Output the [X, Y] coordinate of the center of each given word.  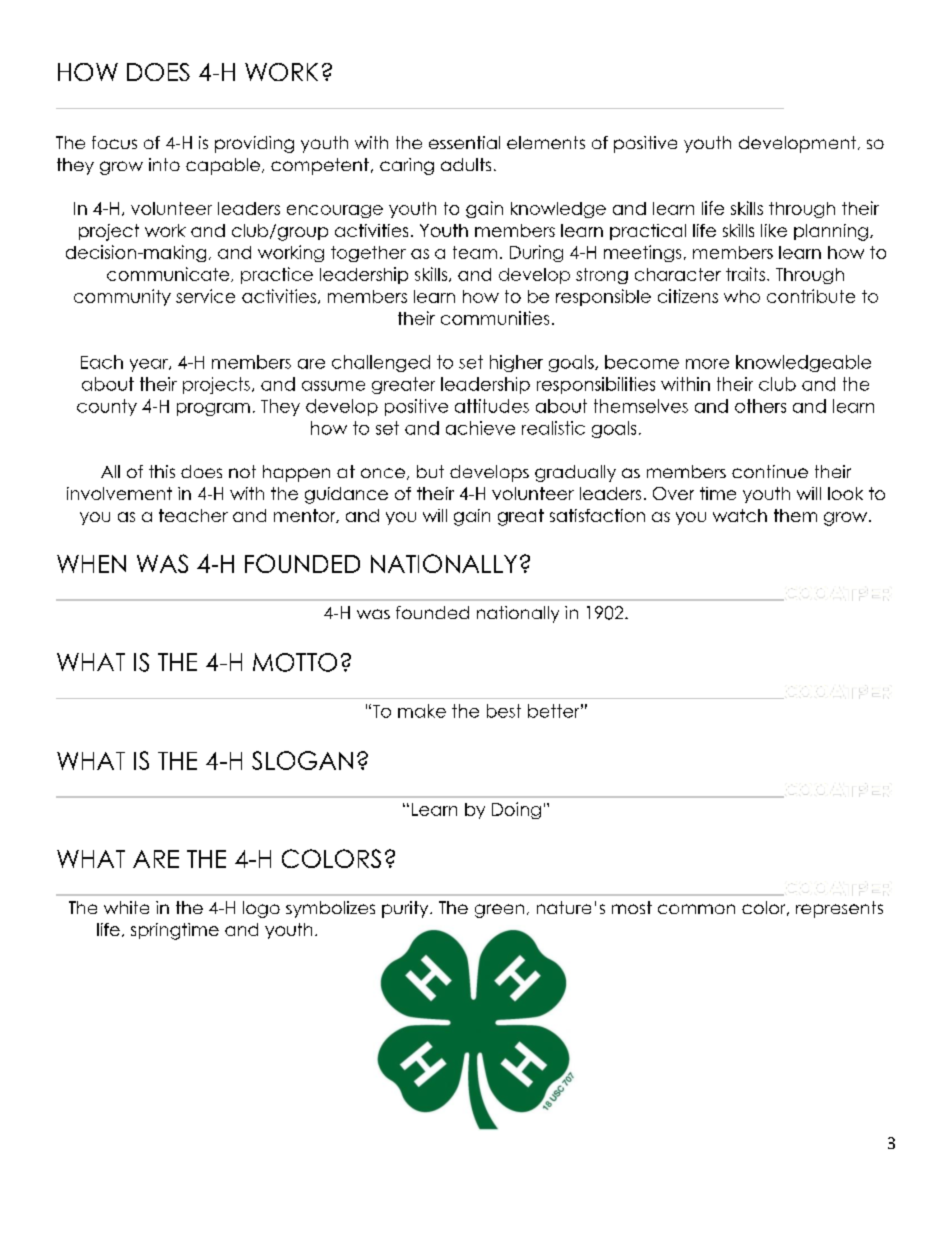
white [126, 907]
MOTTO [295, 662]
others [760, 406]
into [164, 164]
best [504, 711]
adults [466, 164]
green [499, 911]
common [696, 909]
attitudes [492, 406]
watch [740, 515]
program [213, 409]
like [774, 230]
